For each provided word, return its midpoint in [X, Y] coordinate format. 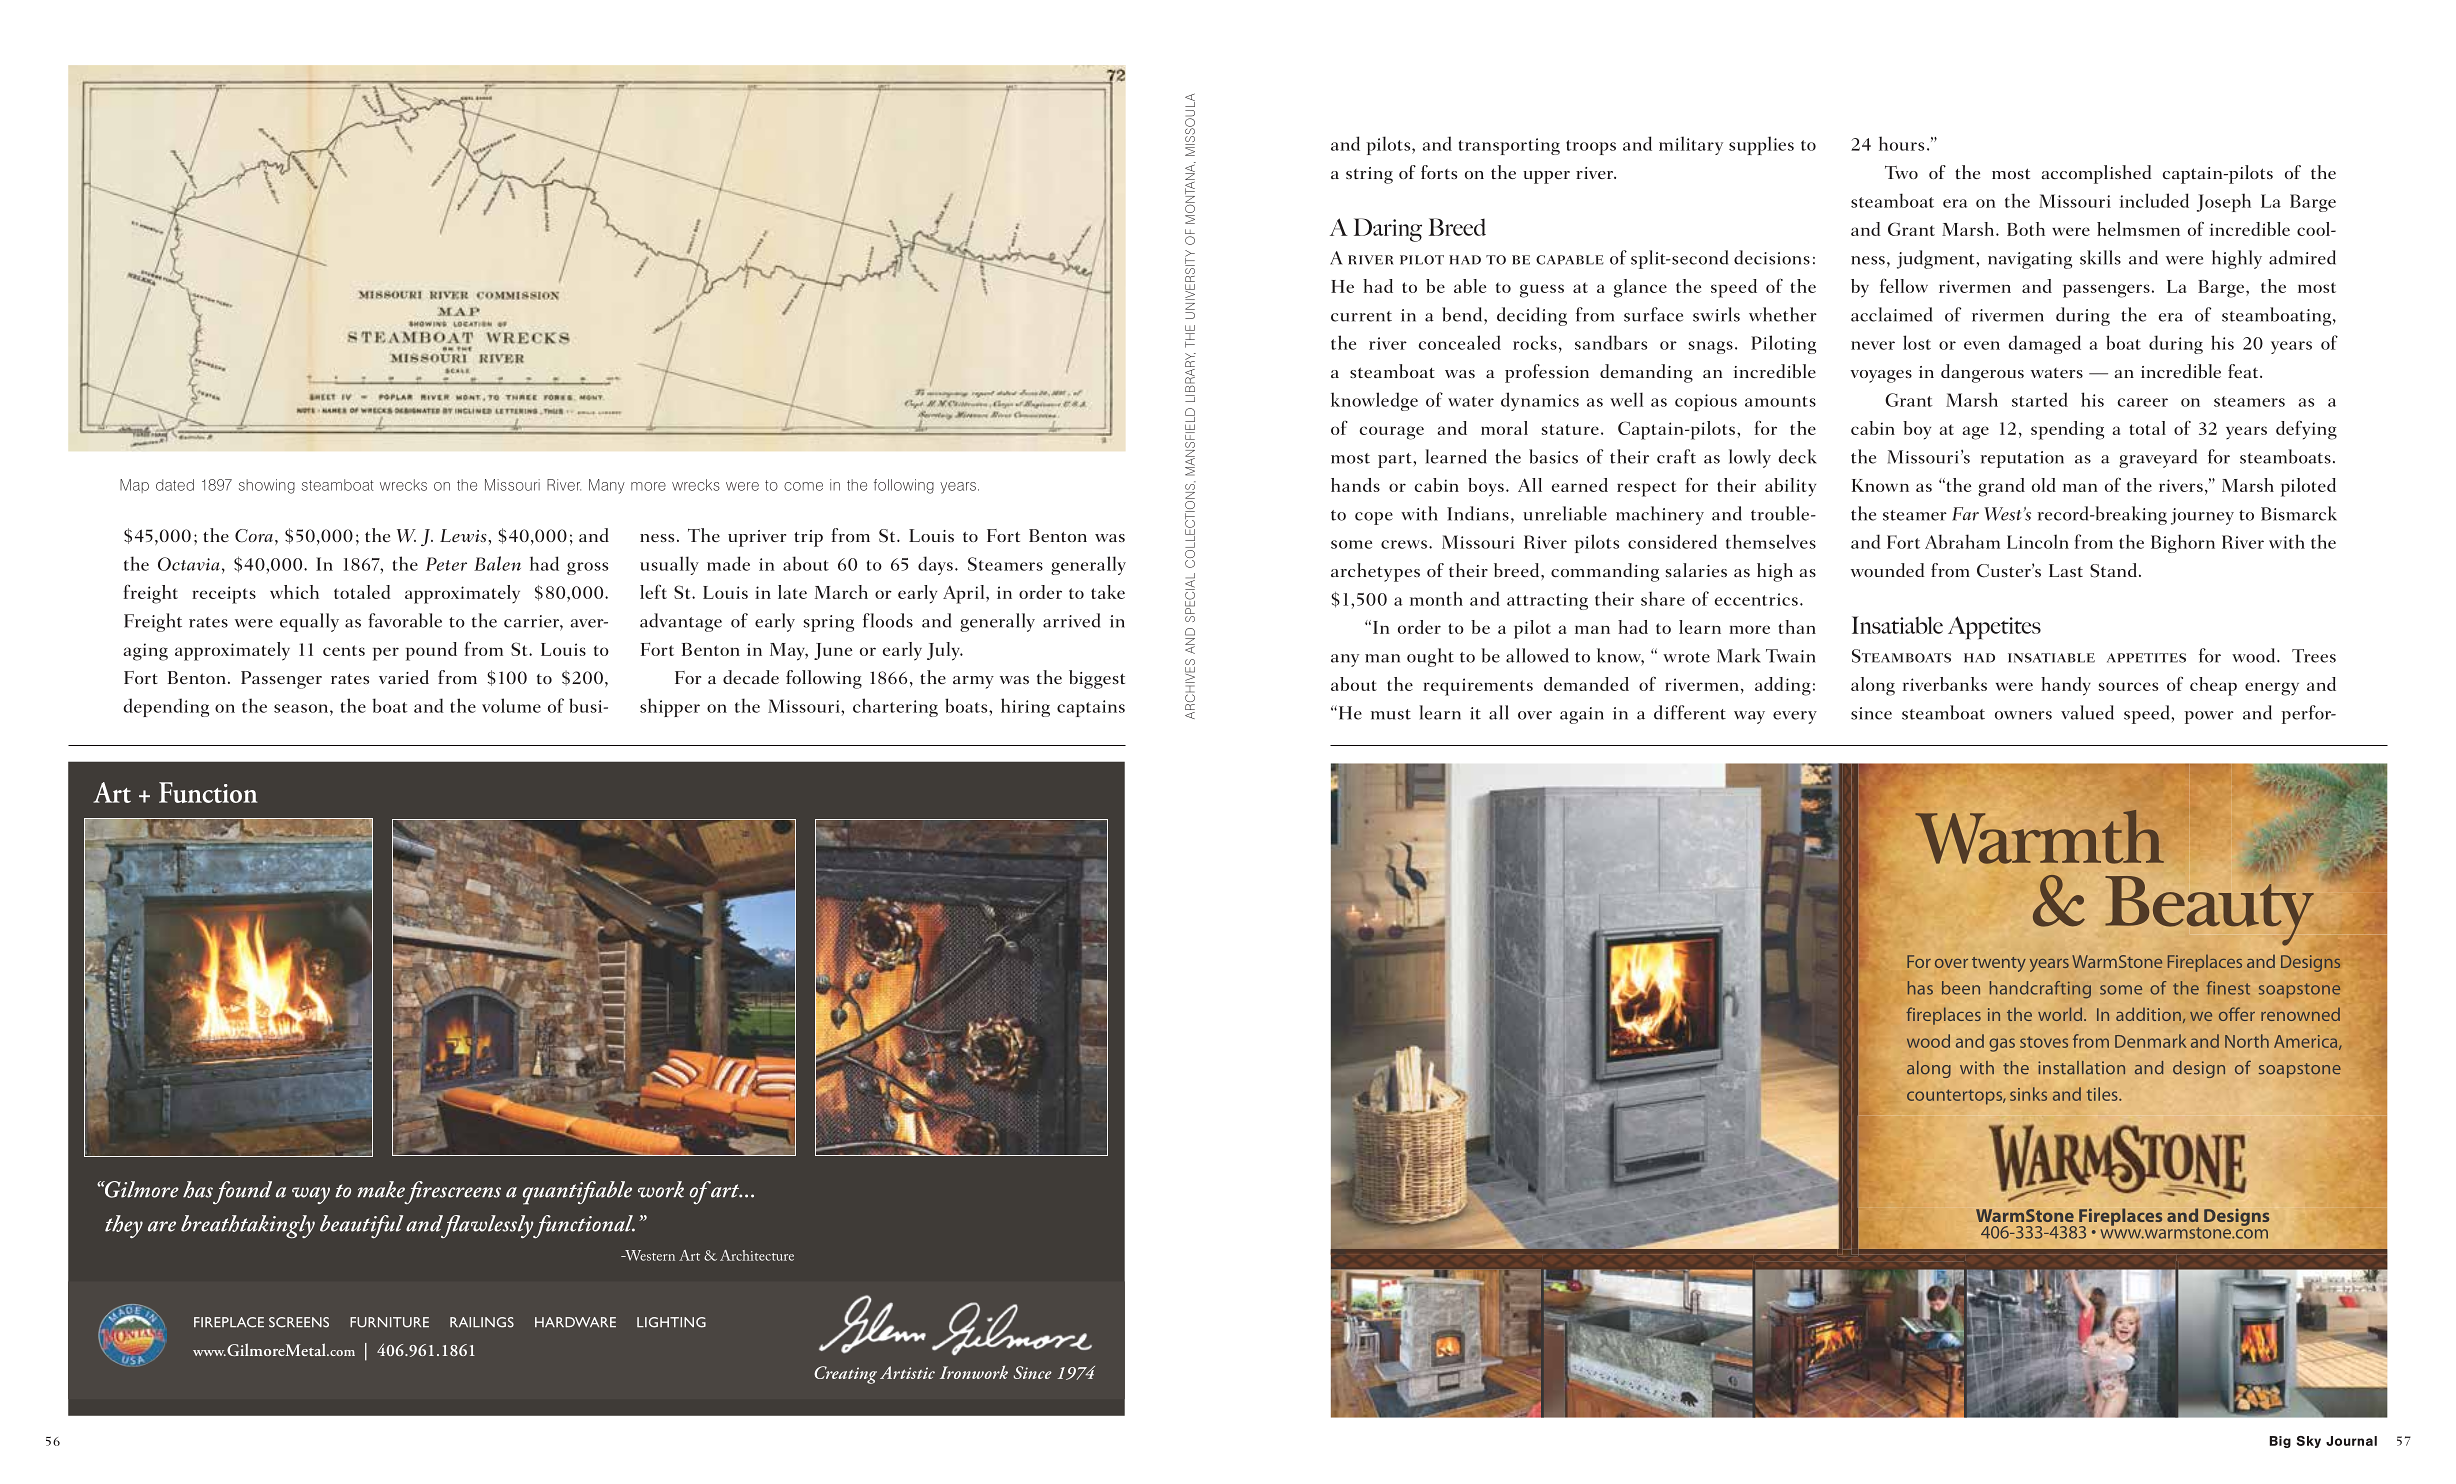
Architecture [757, 1255]
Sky [2308, 1442]
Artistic [907, 1372]
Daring [1388, 230]
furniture [389, 1322]
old [2044, 485]
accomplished [2096, 174]
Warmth [2039, 837]
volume [511, 705]
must [1391, 714]
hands [1355, 485]
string [1369, 175]
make [381, 1189]
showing [267, 486]
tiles [2103, 1094]
